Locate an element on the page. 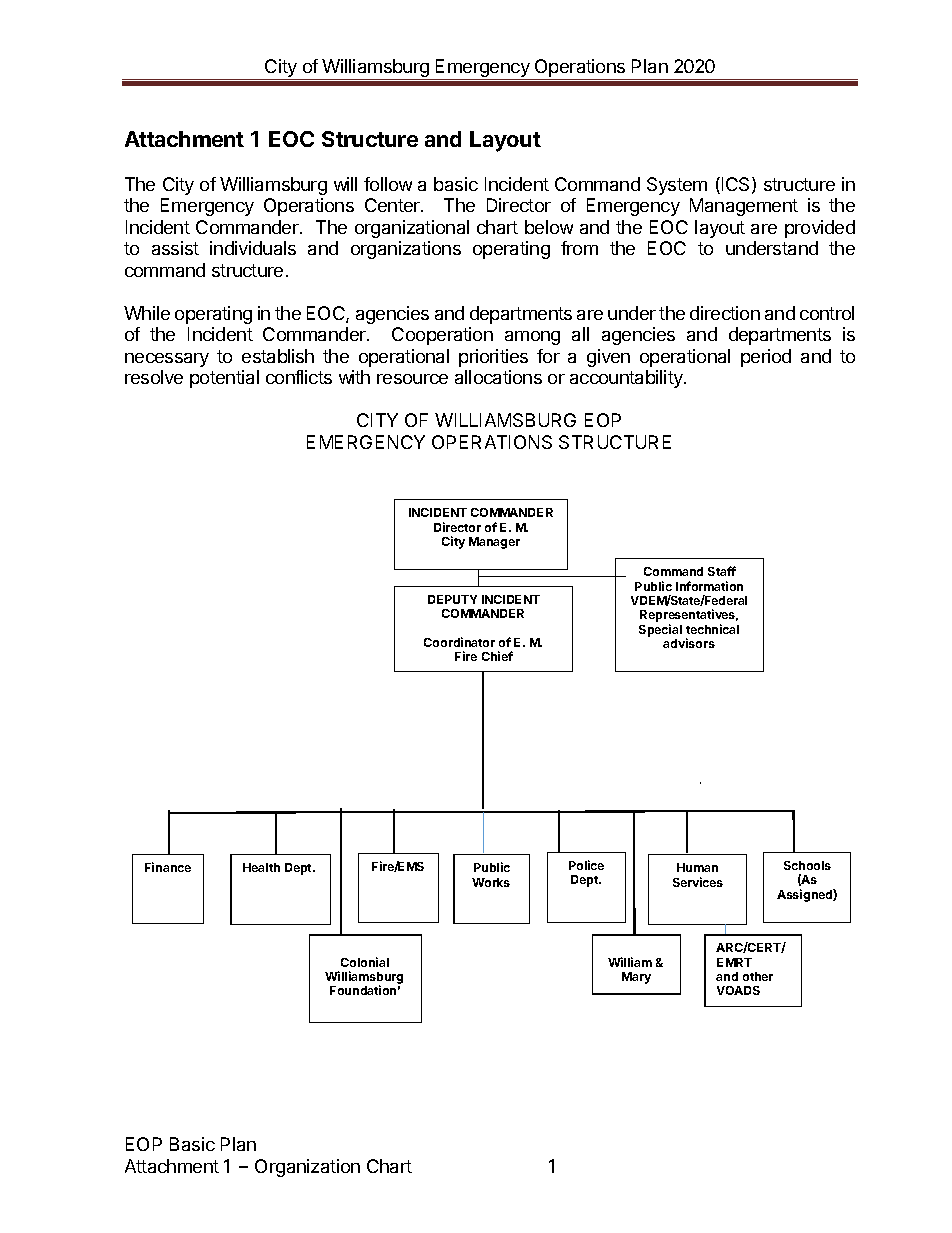 The width and height of the image is (952, 1233). Management is located at coordinates (744, 207).
